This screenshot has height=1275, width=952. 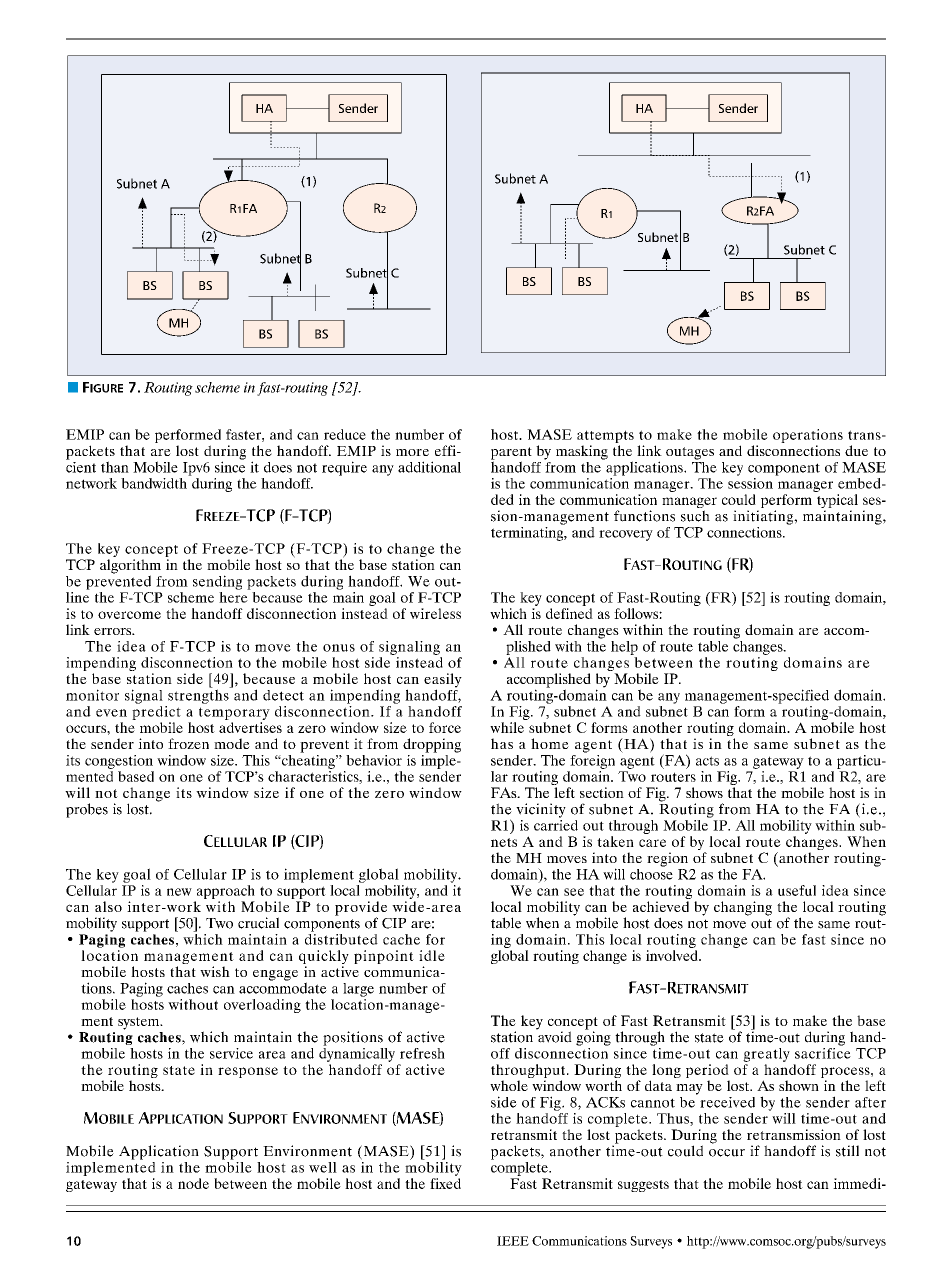 What do you see at coordinates (643, 1186) in the screenshot?
I see `suggests` at bounding box center [643, 1186].
